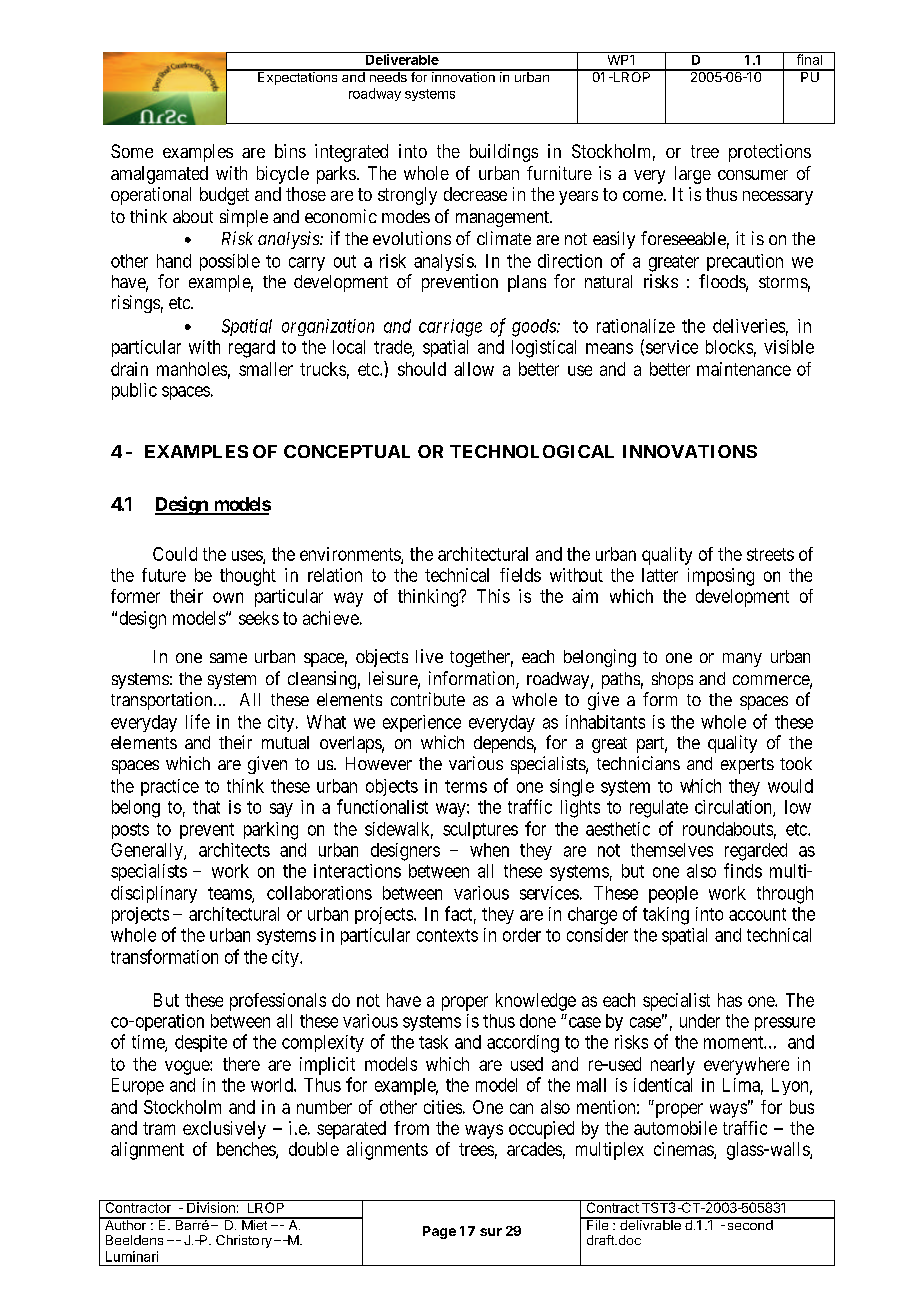 The width and height of the screenshot is (924, 1307). I want to click on TECHNOLOGICAL, so click(532, 451).
